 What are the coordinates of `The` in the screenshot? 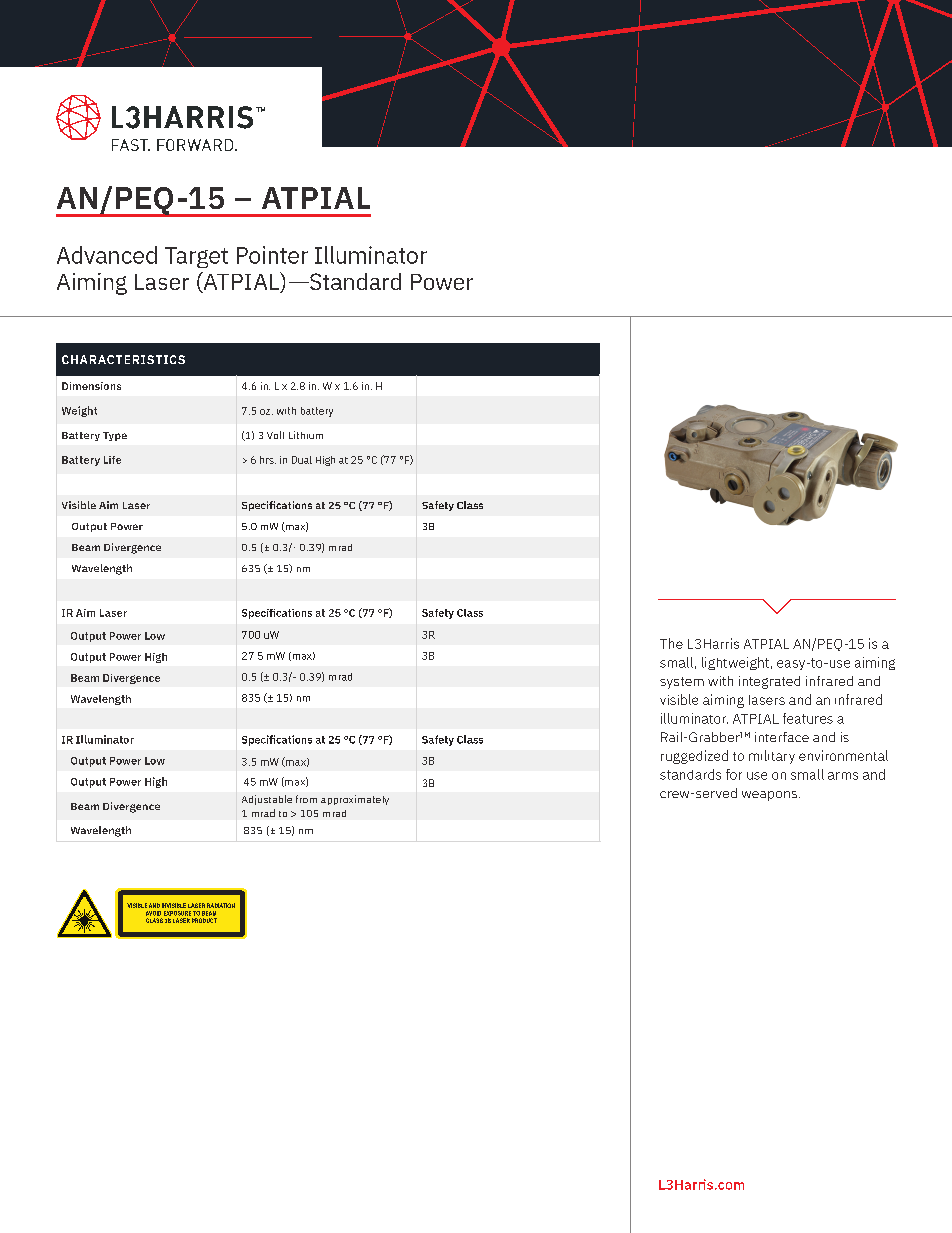 It's located at (671, 643).
